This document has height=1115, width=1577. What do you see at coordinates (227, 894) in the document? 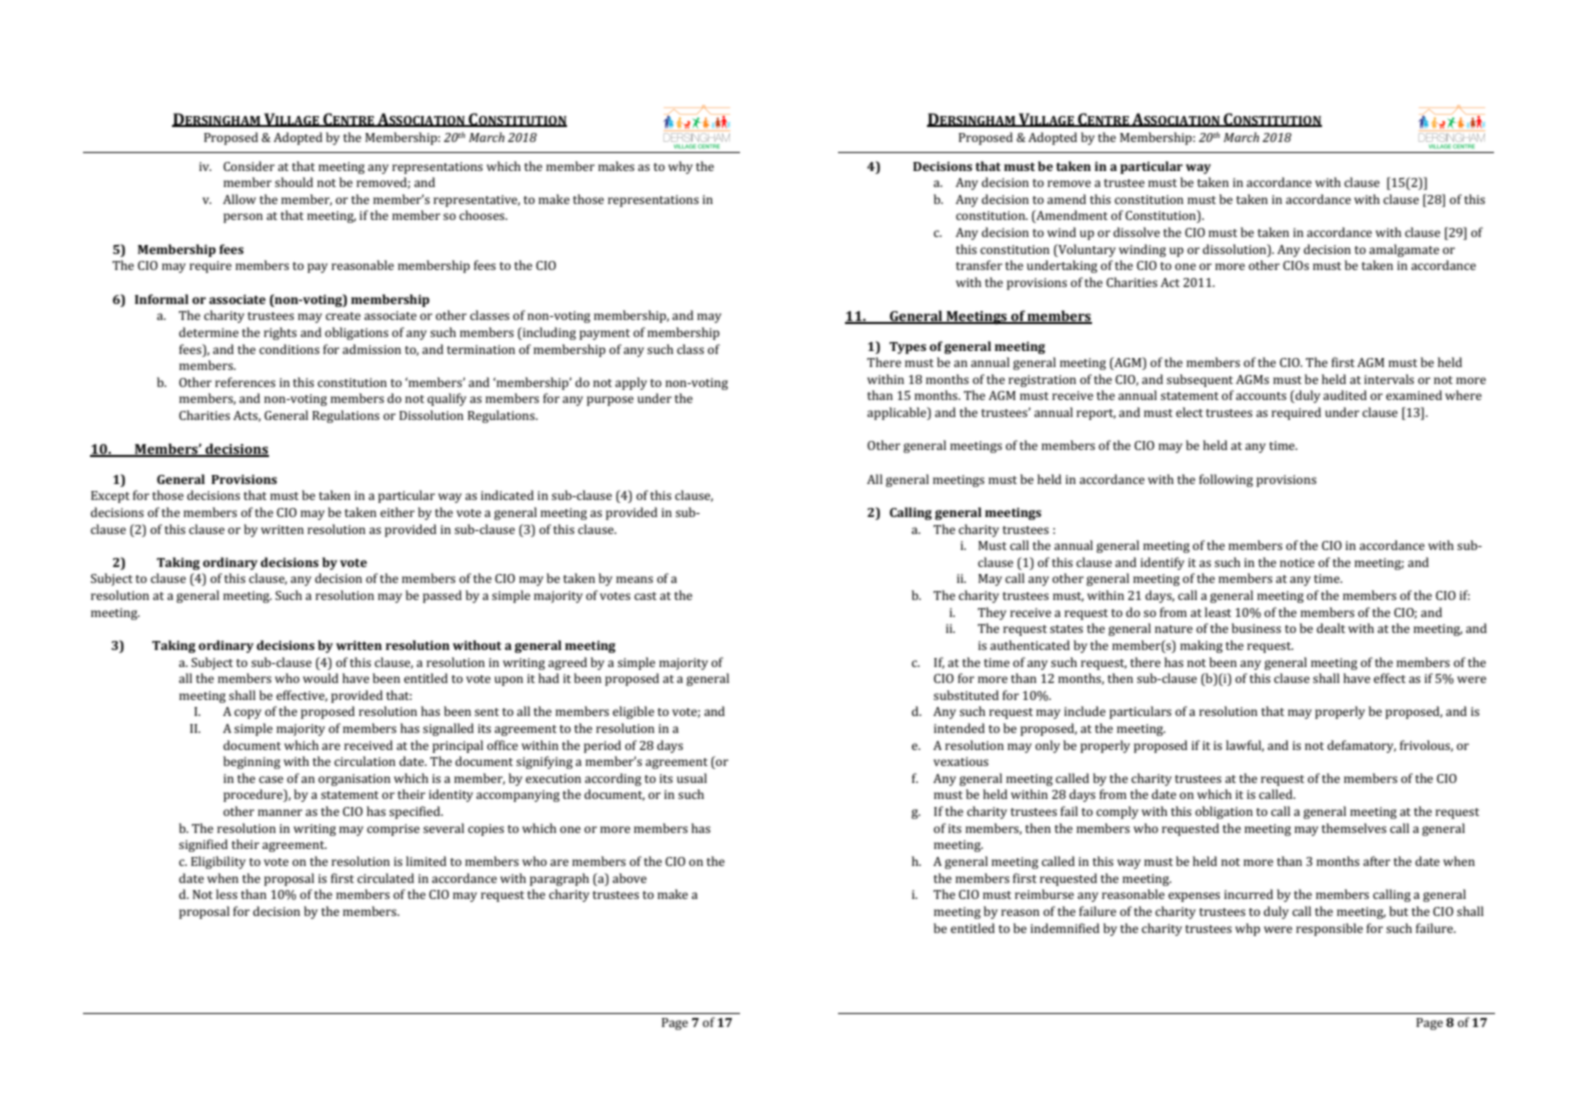
I see `less` at bounding box center [227, 894].
